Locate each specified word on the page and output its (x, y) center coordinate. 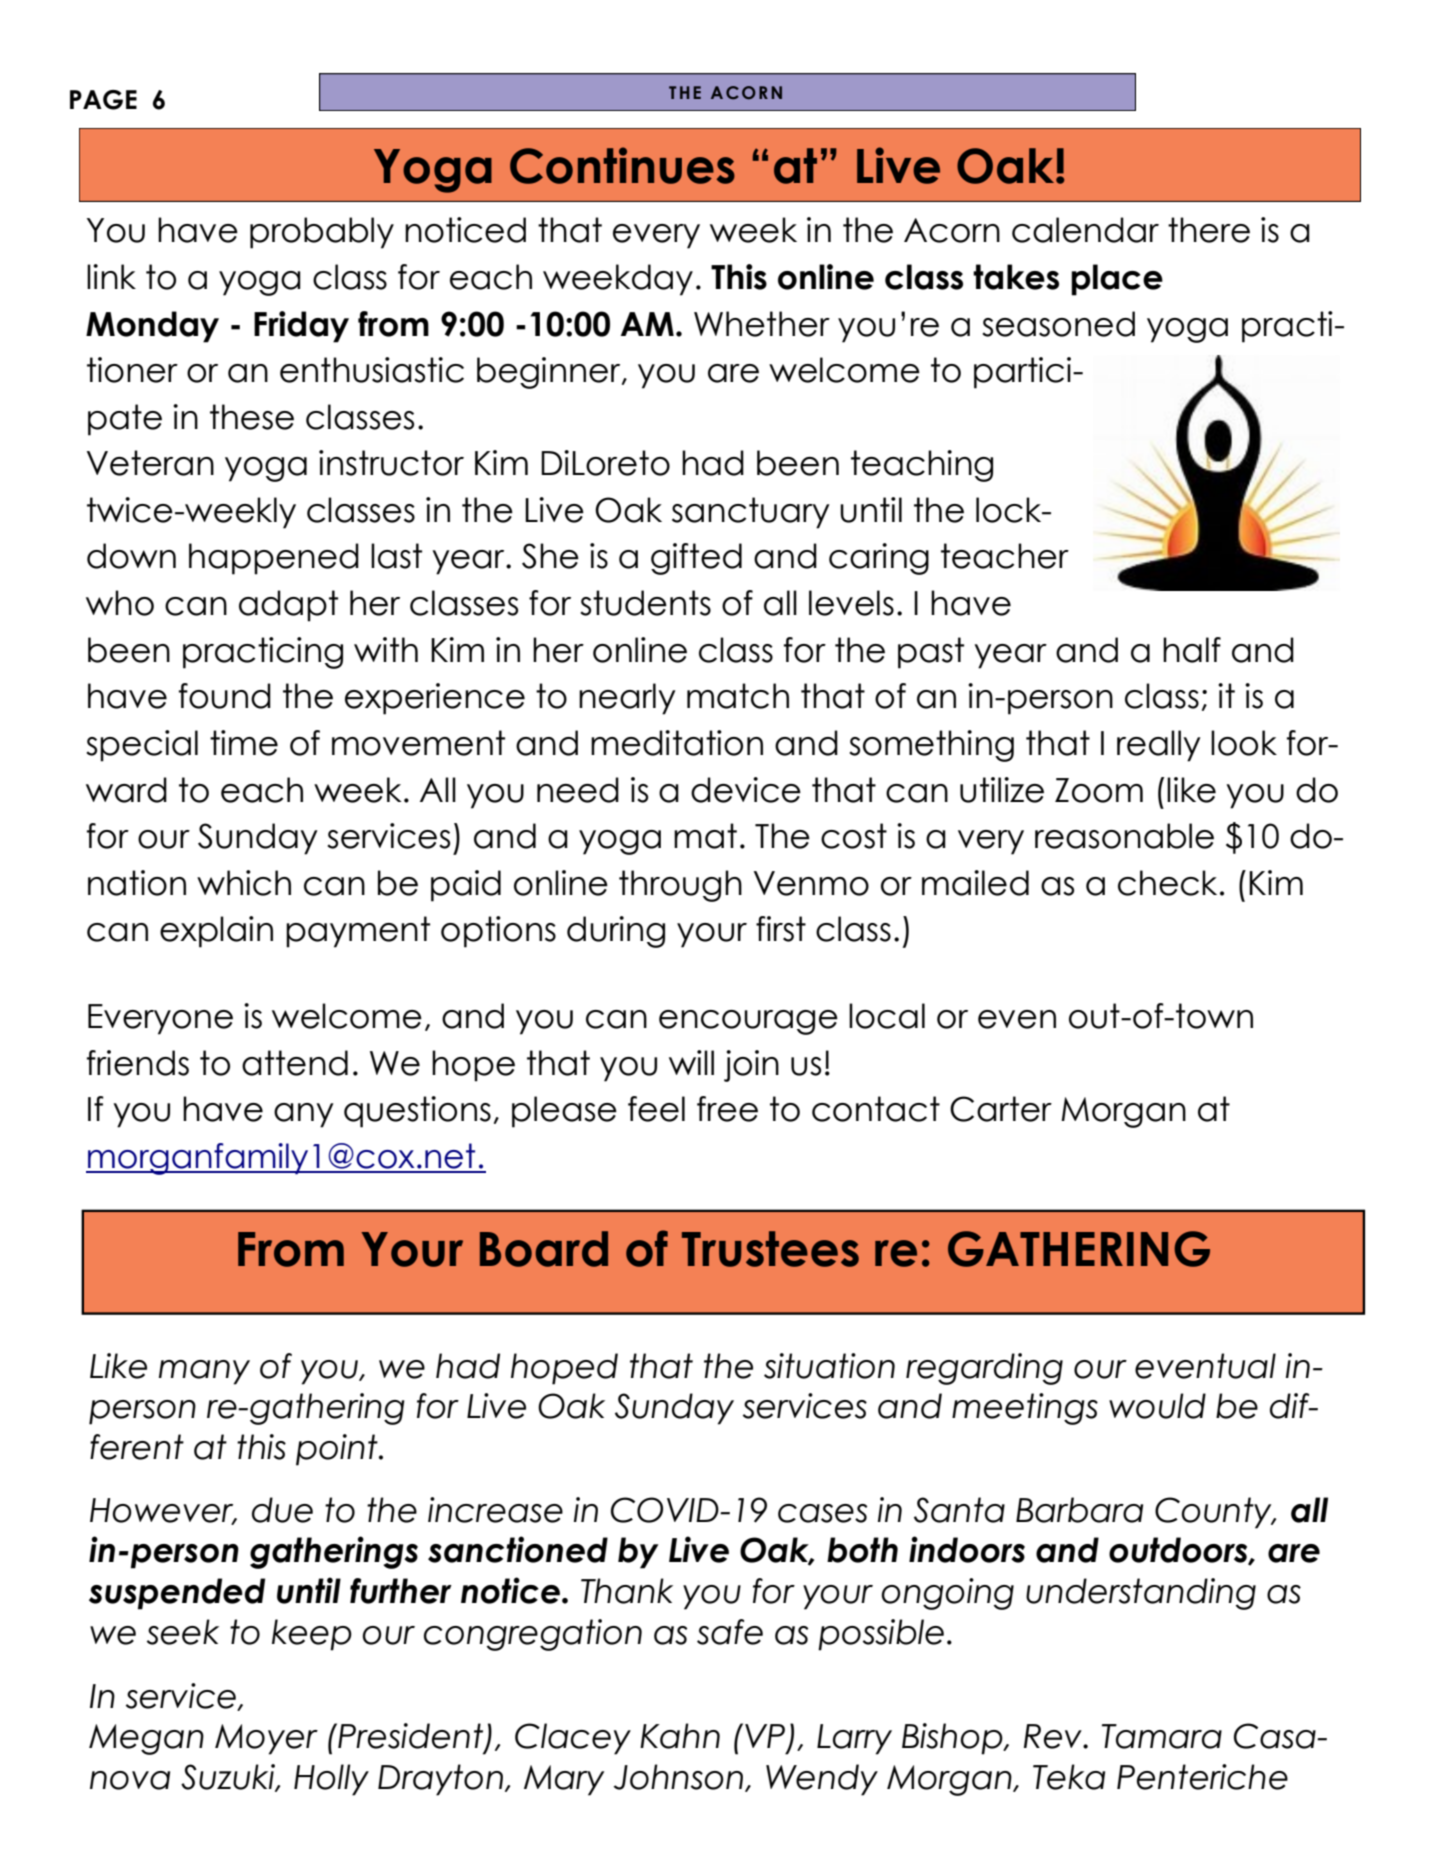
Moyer (266, 1739)
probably (322, 233)
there (1209, 230)
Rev (1054, 1736)
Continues (622, 165)
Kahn (680, 1736)
